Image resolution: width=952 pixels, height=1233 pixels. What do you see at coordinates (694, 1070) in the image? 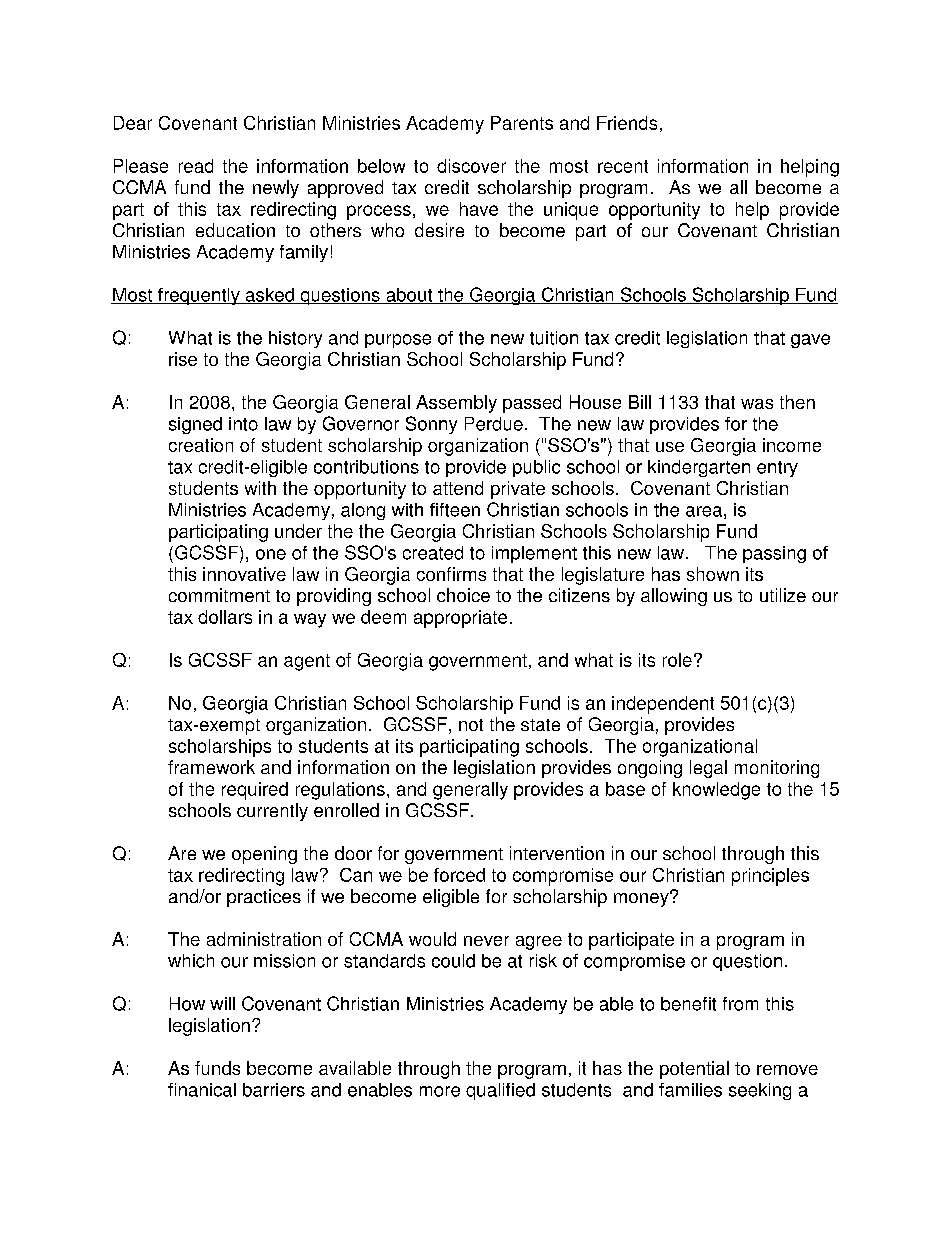
I see `potential` at bounding box center [694, 1070].
